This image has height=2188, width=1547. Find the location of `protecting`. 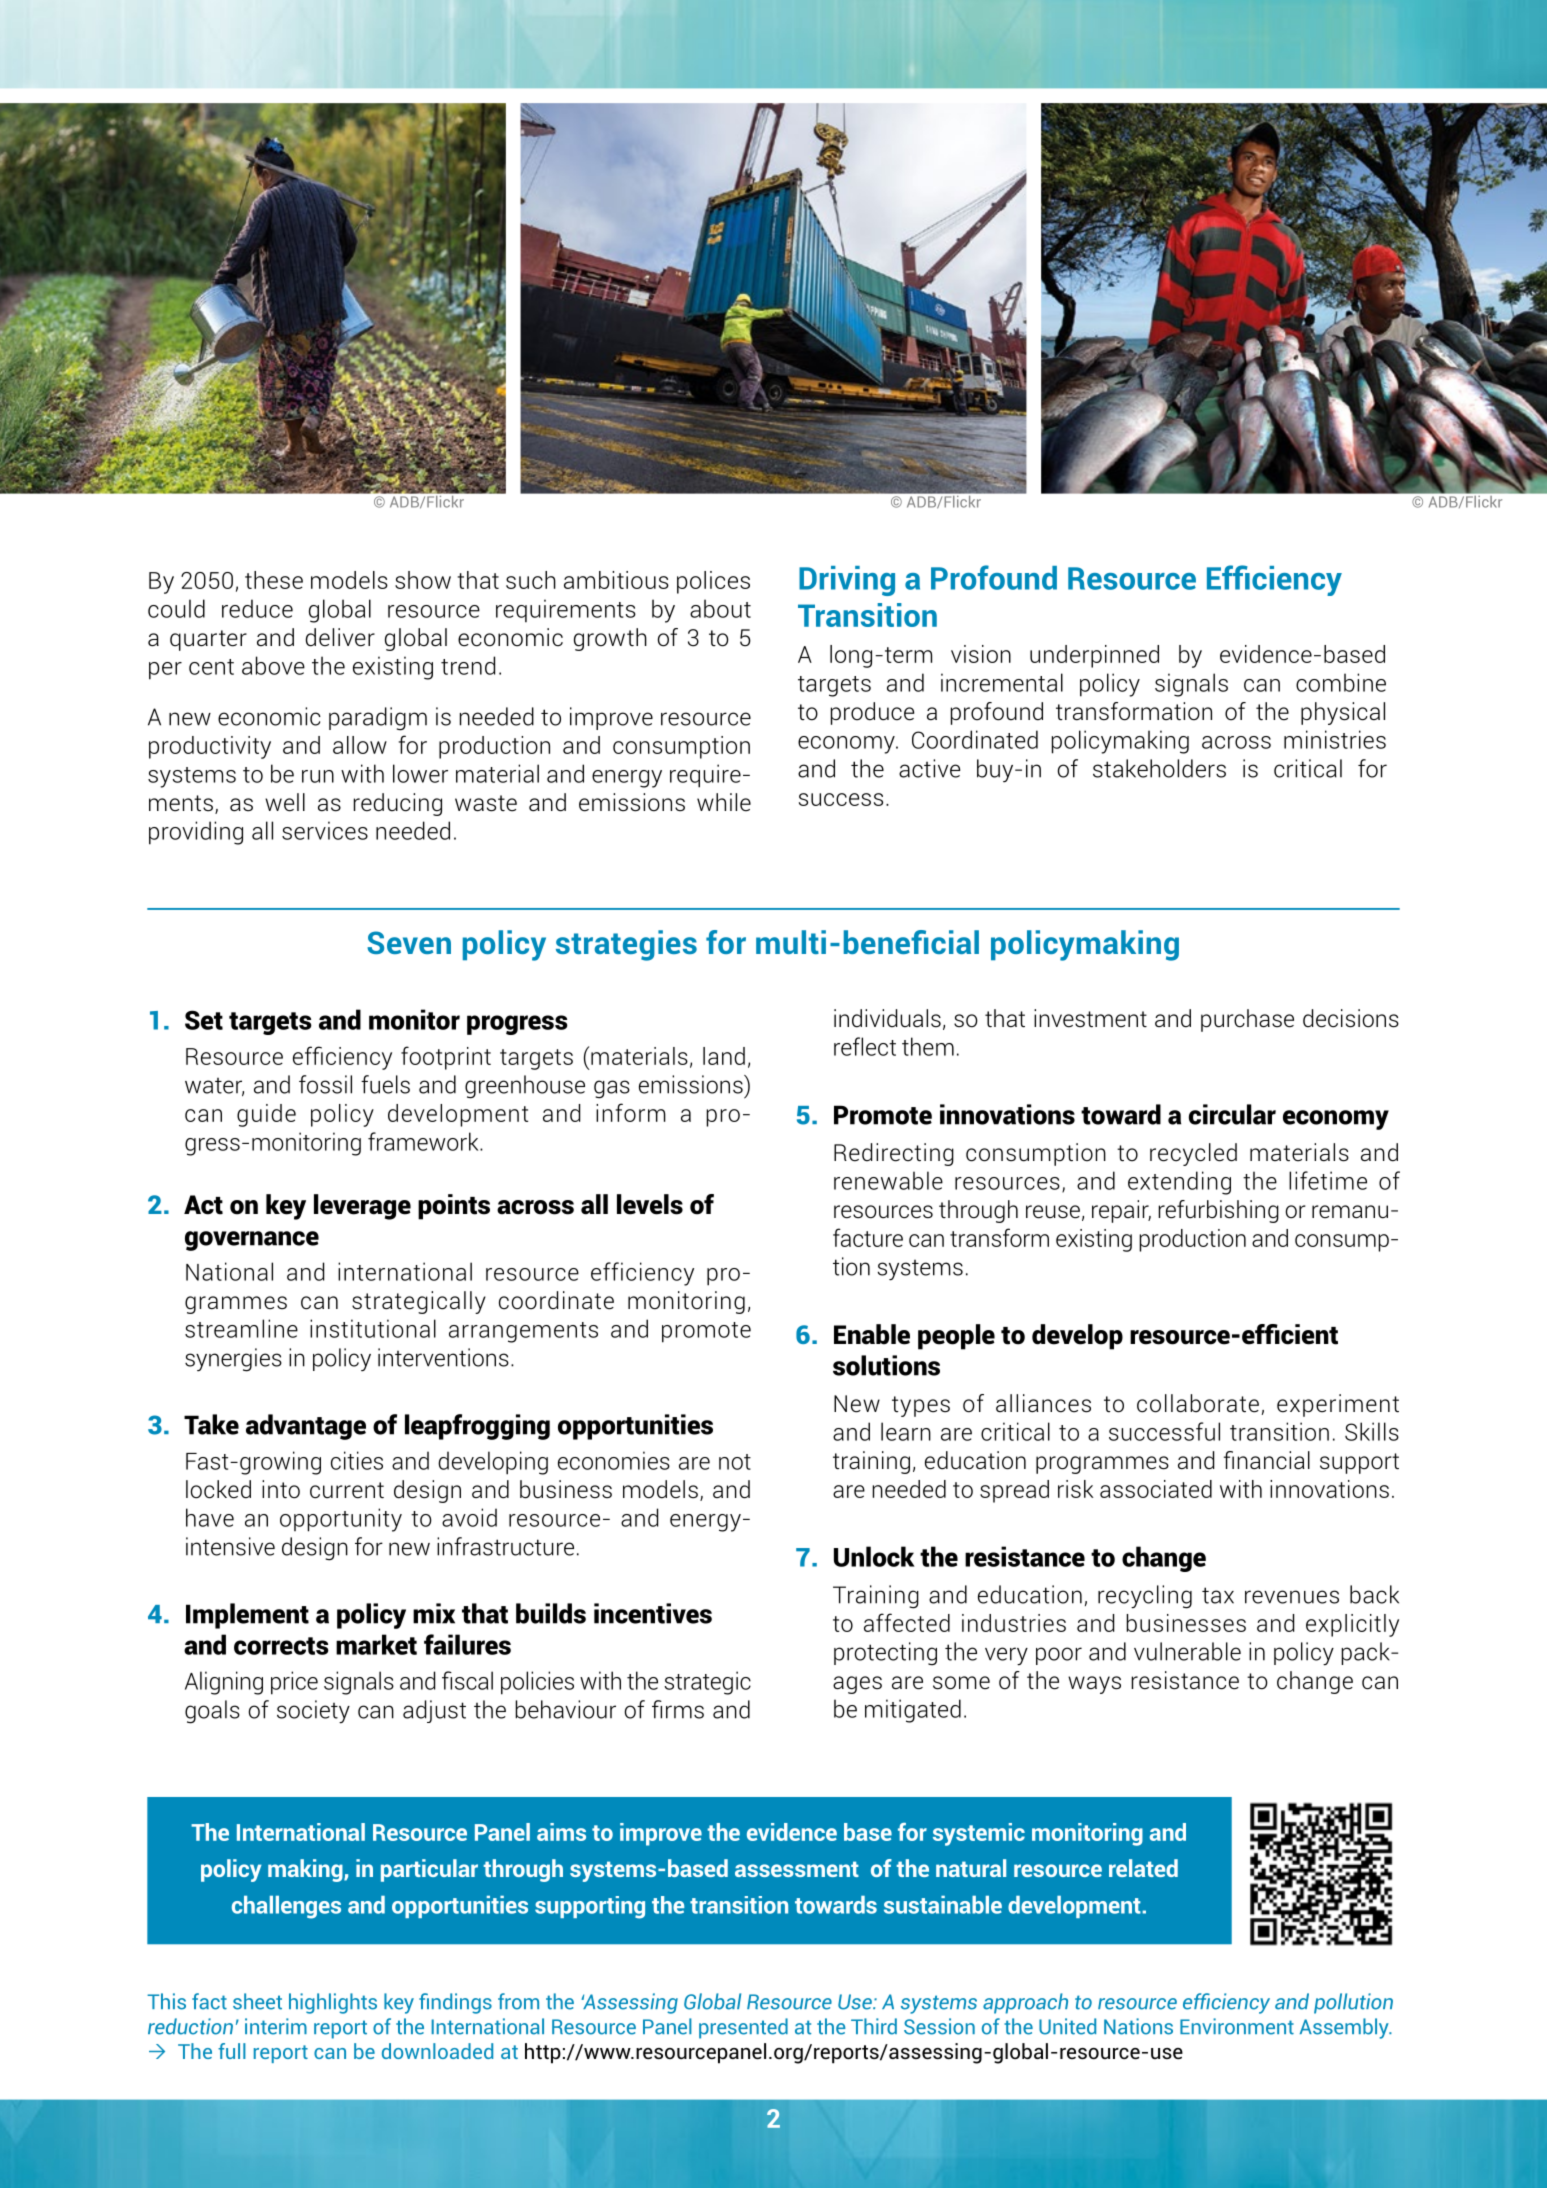

protecting is located at coordinates (885, 1654).
